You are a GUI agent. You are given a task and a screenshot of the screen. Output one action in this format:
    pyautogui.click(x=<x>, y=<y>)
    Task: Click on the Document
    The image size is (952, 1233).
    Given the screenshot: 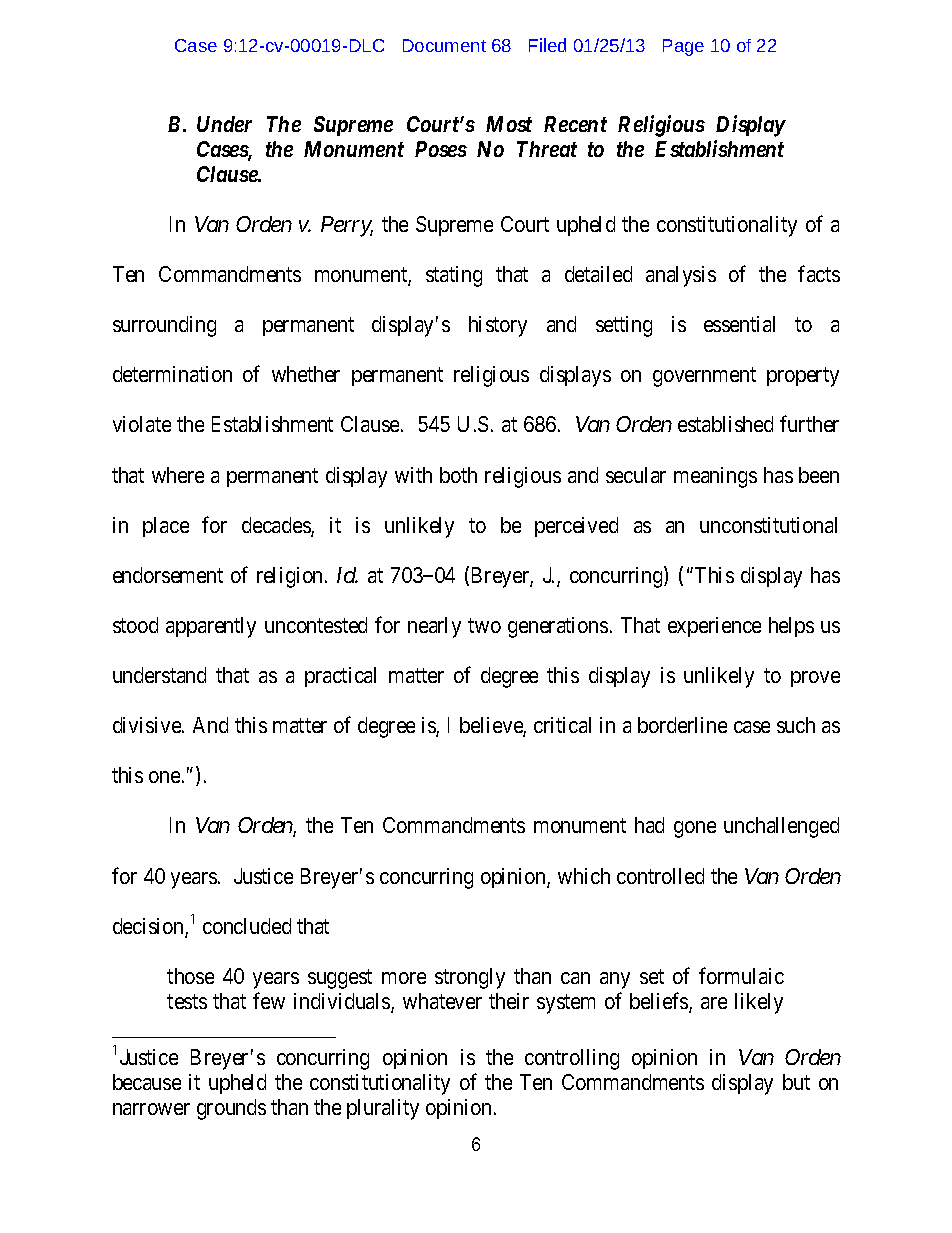 What is the action you would take?
    pyautogui.click(x=444, y=45)
